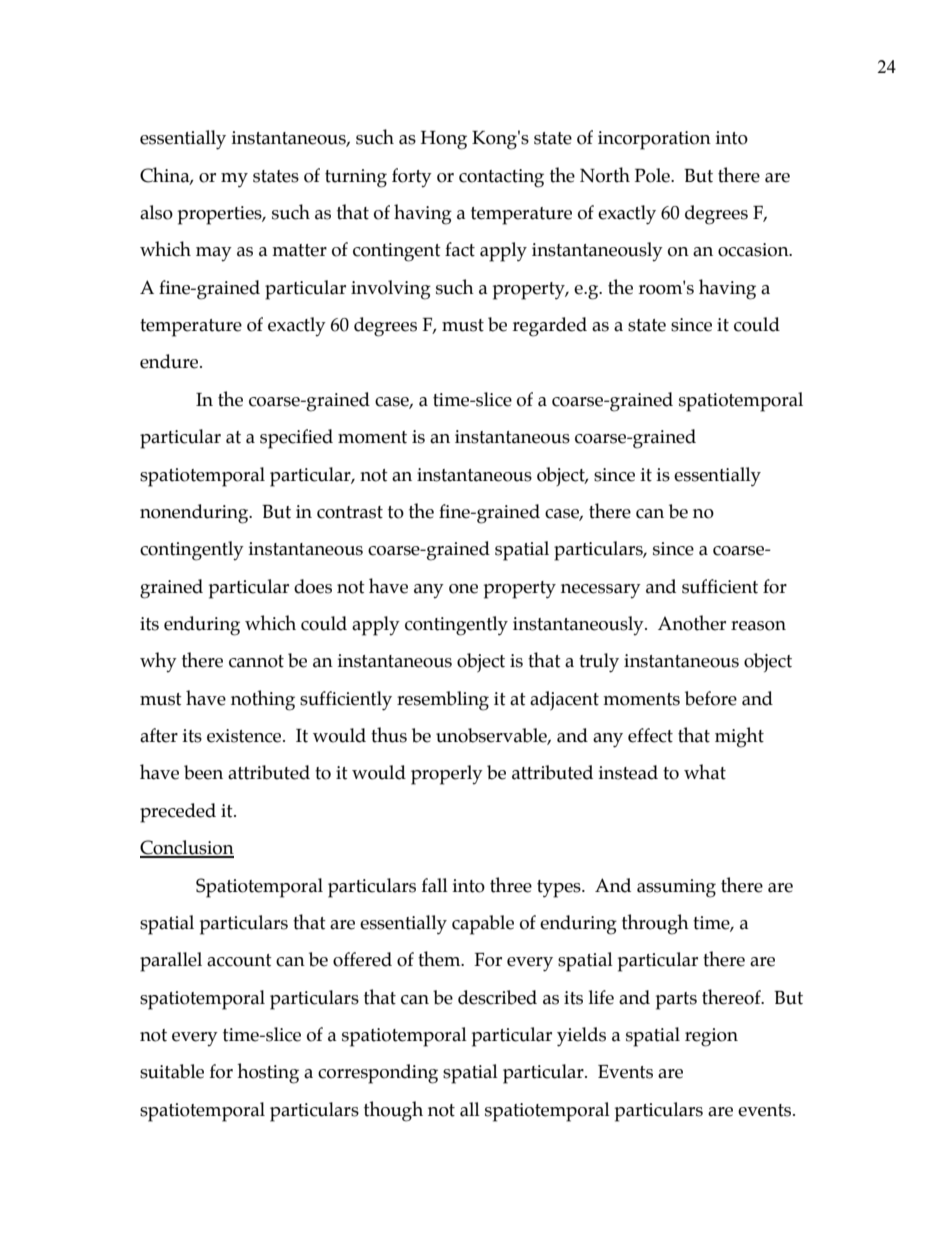 The height and width of the document is (1233, 952). Describe the element at coordinates (393, 1111) in the document. I see `though` at that location.
